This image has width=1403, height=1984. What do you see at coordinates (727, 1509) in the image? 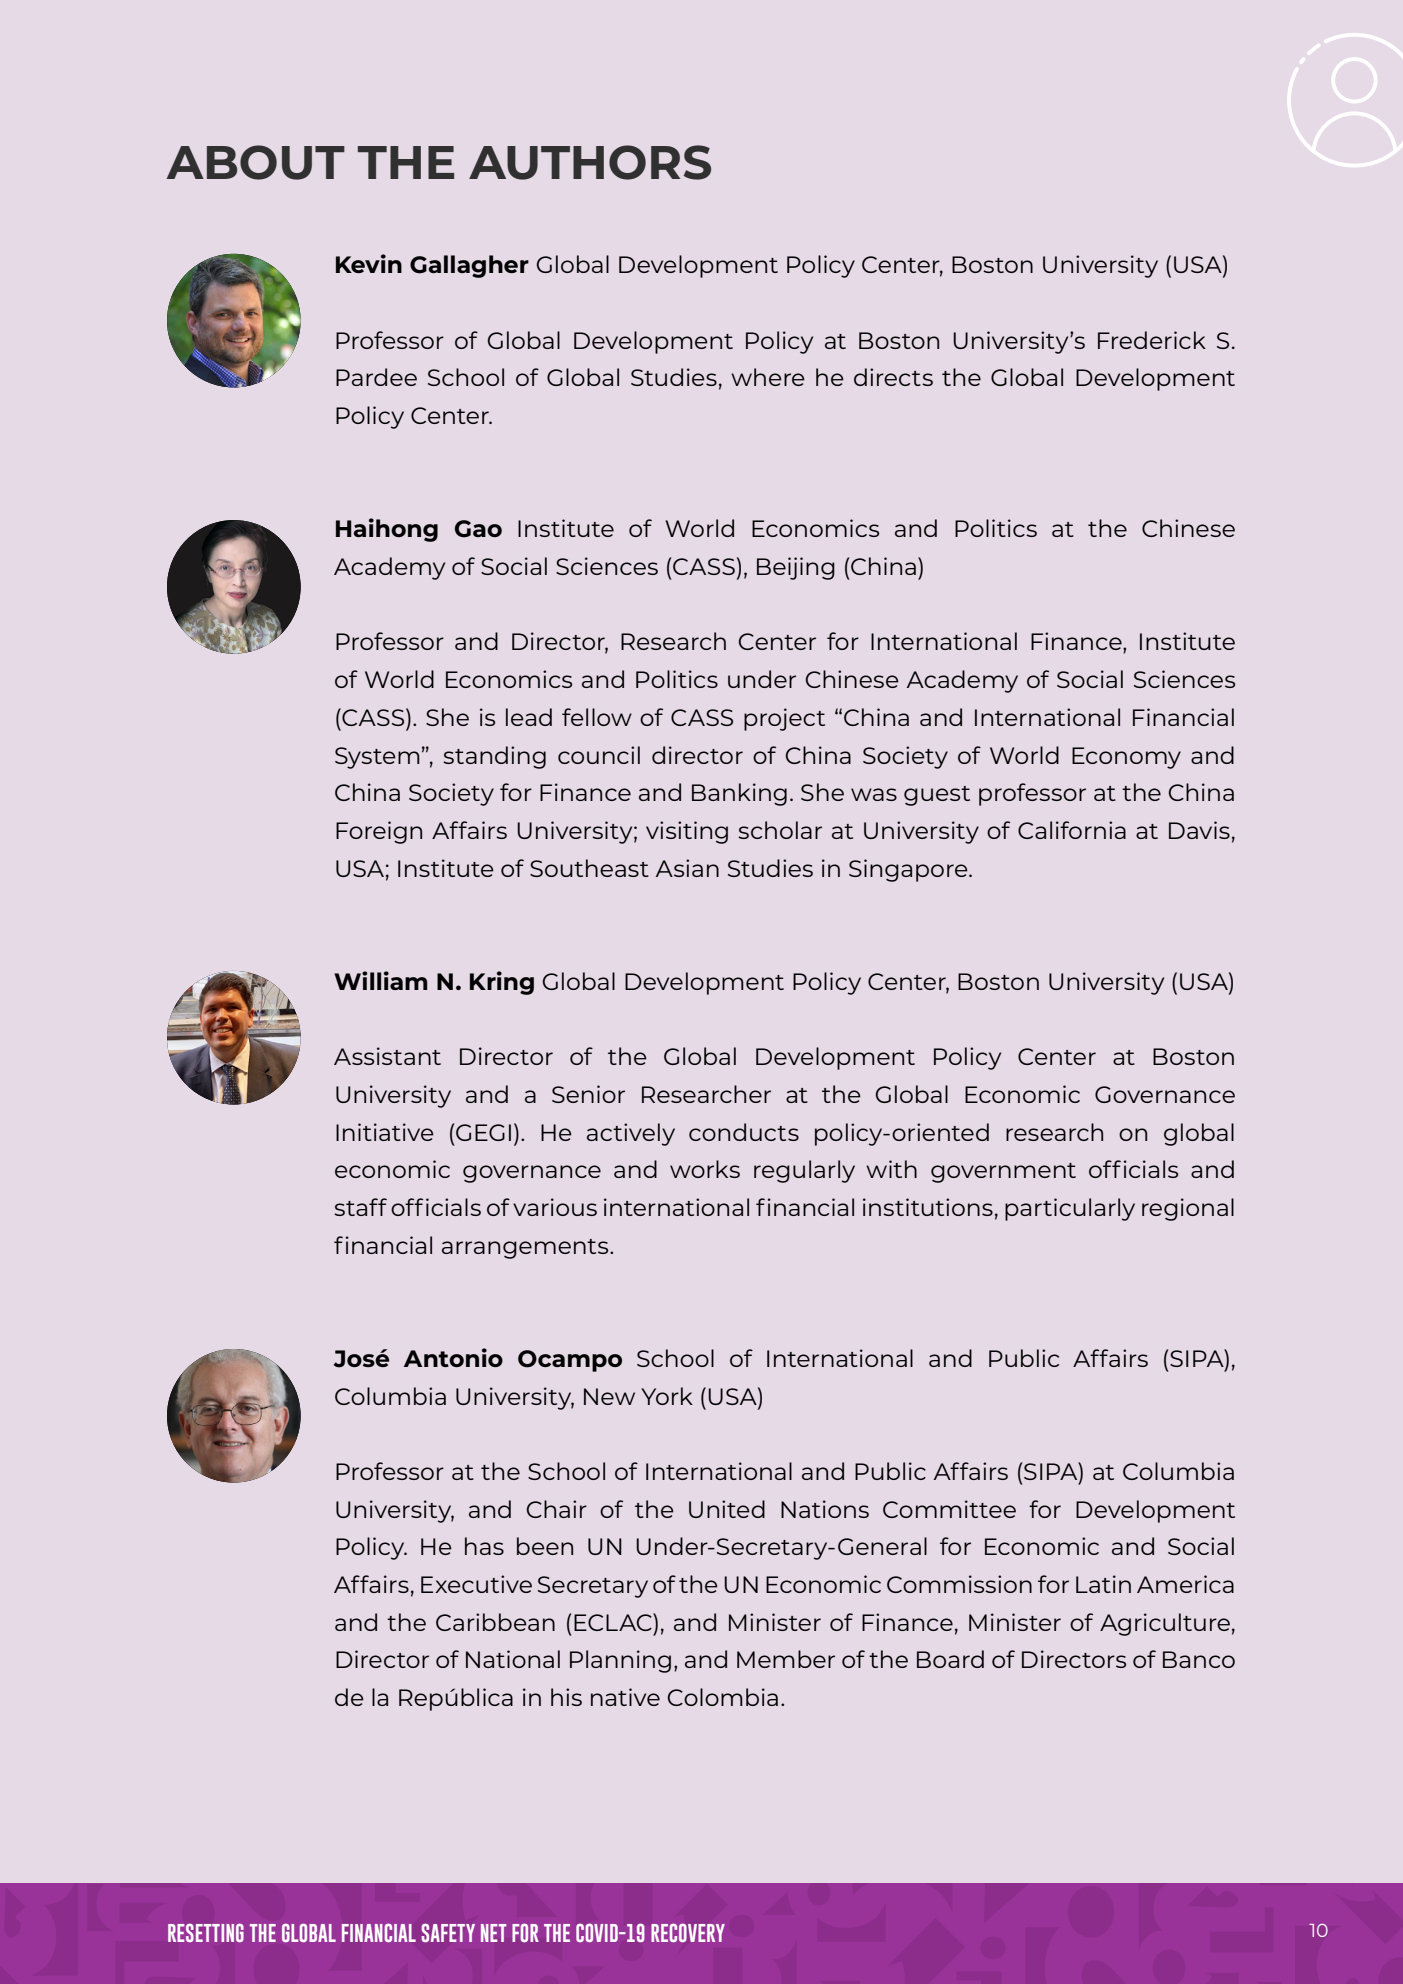
I see `United` at bounding box center [727, 1509].
